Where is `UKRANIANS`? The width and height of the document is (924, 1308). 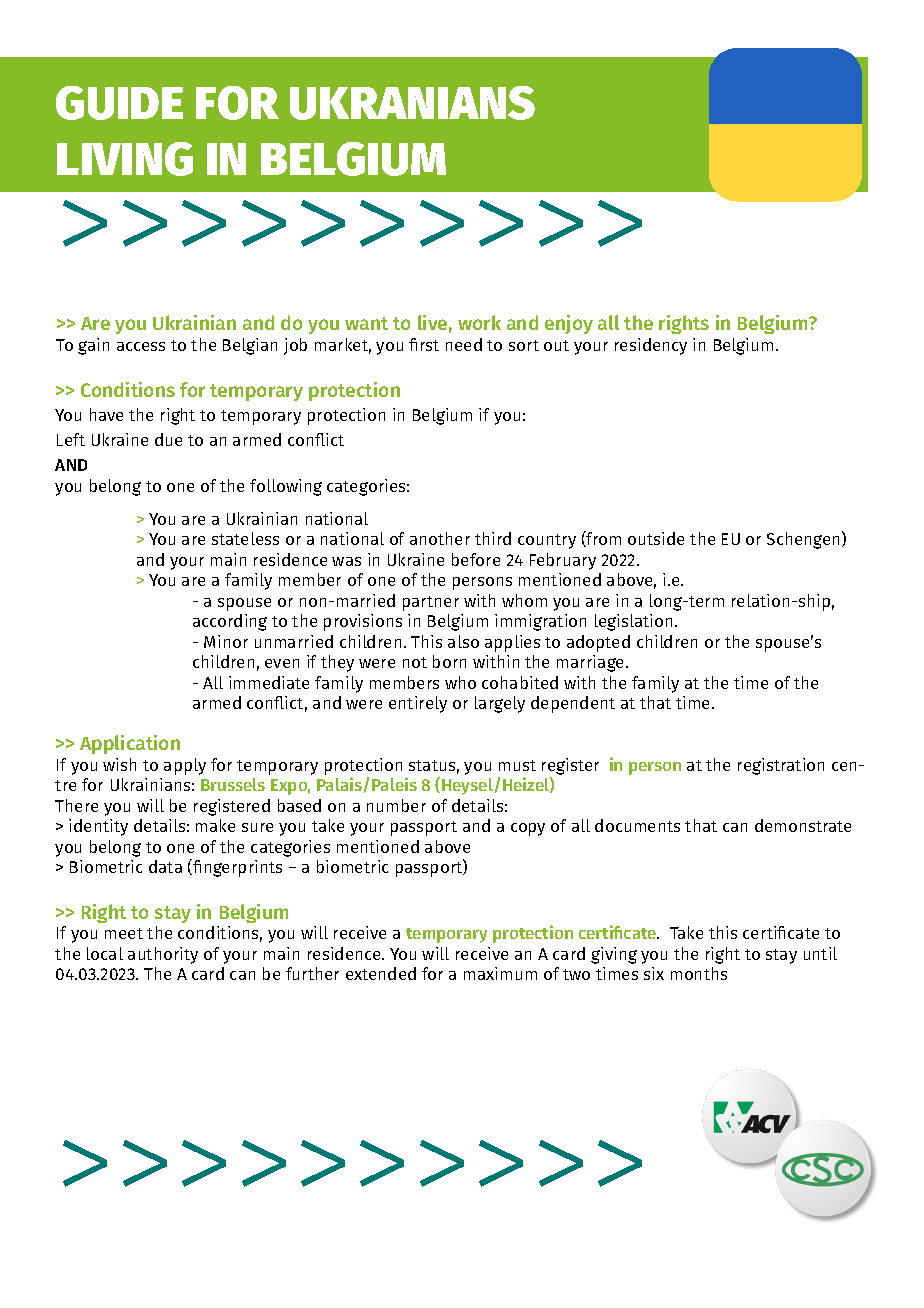
UKRANIANS is located at coordinates (412, 103).
